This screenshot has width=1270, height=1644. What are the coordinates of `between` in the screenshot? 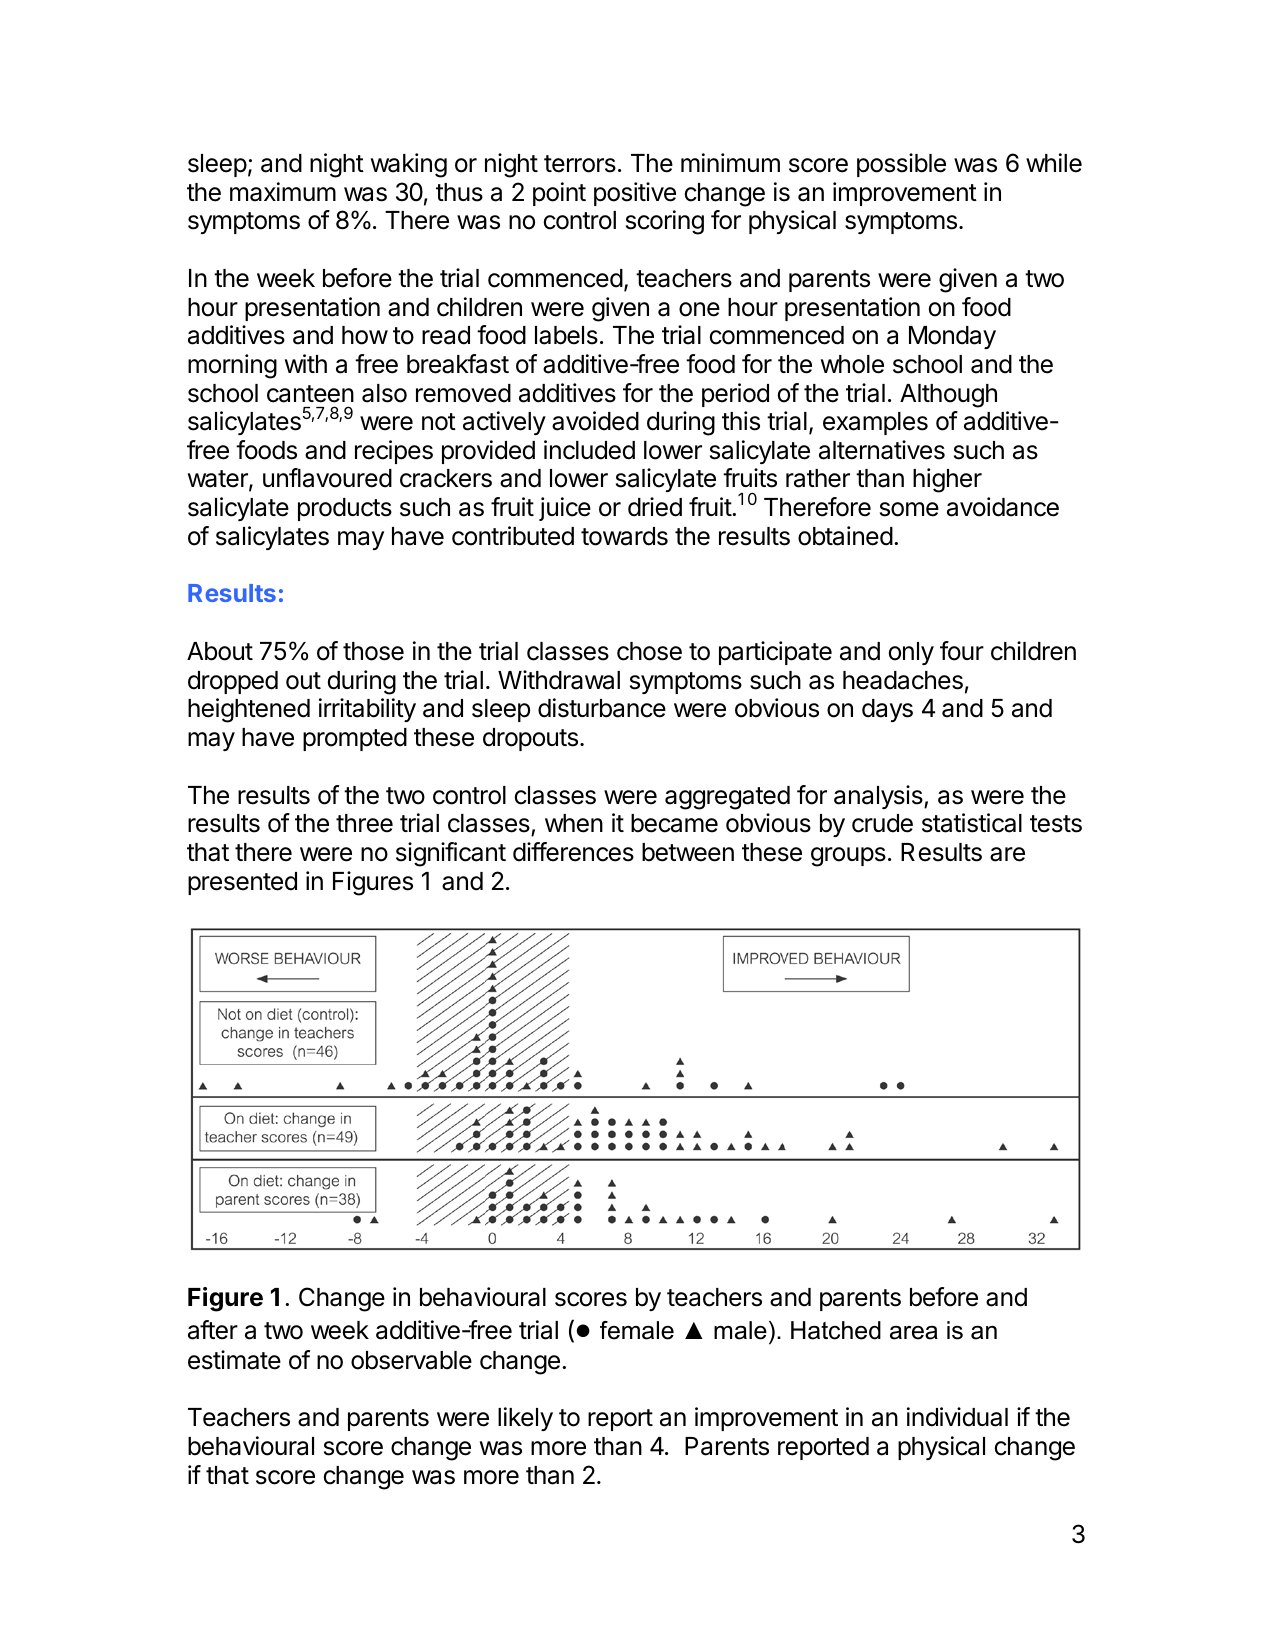 It's located at (688, 852).
